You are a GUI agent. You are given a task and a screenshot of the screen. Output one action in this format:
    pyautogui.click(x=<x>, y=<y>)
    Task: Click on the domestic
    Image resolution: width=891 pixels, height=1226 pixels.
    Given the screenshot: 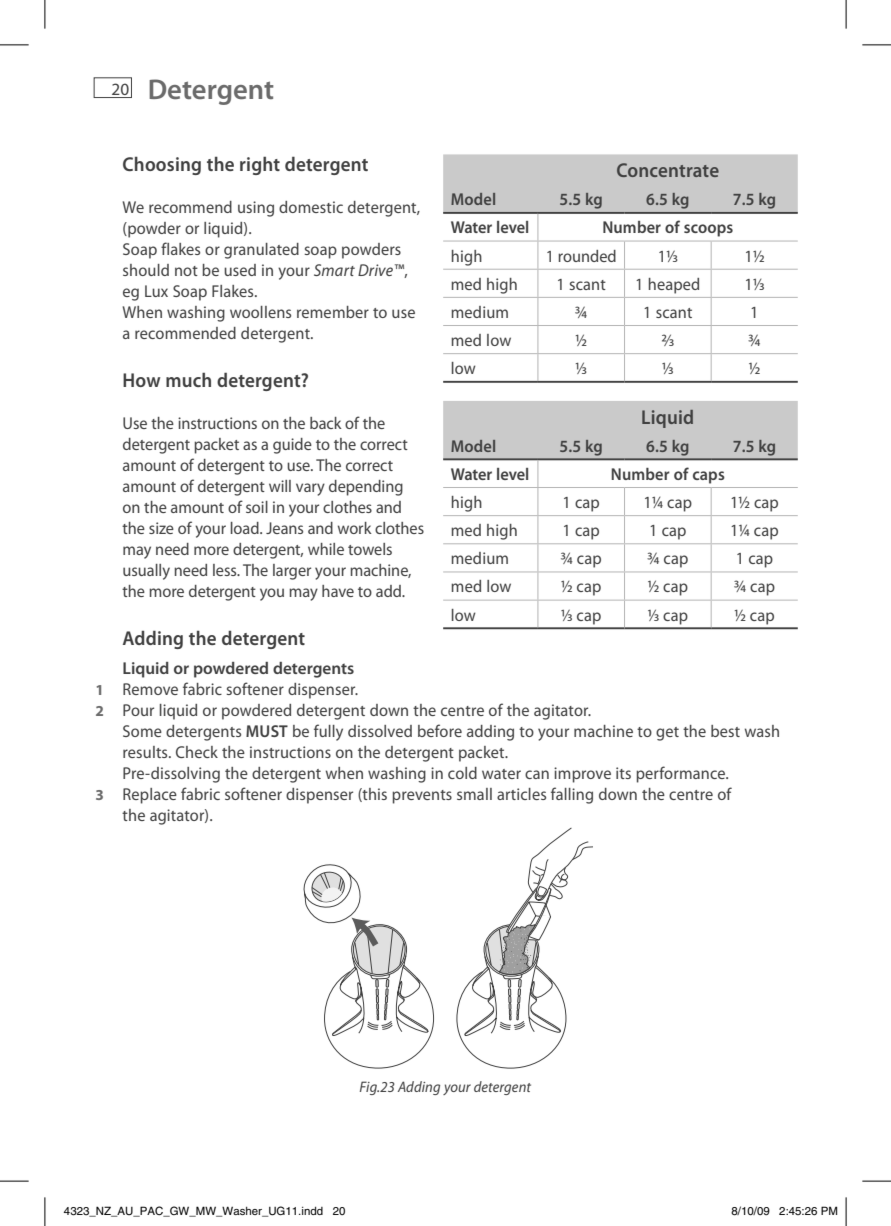 What is the action you would take?
    pyautogui.click(x=311, y=207)
